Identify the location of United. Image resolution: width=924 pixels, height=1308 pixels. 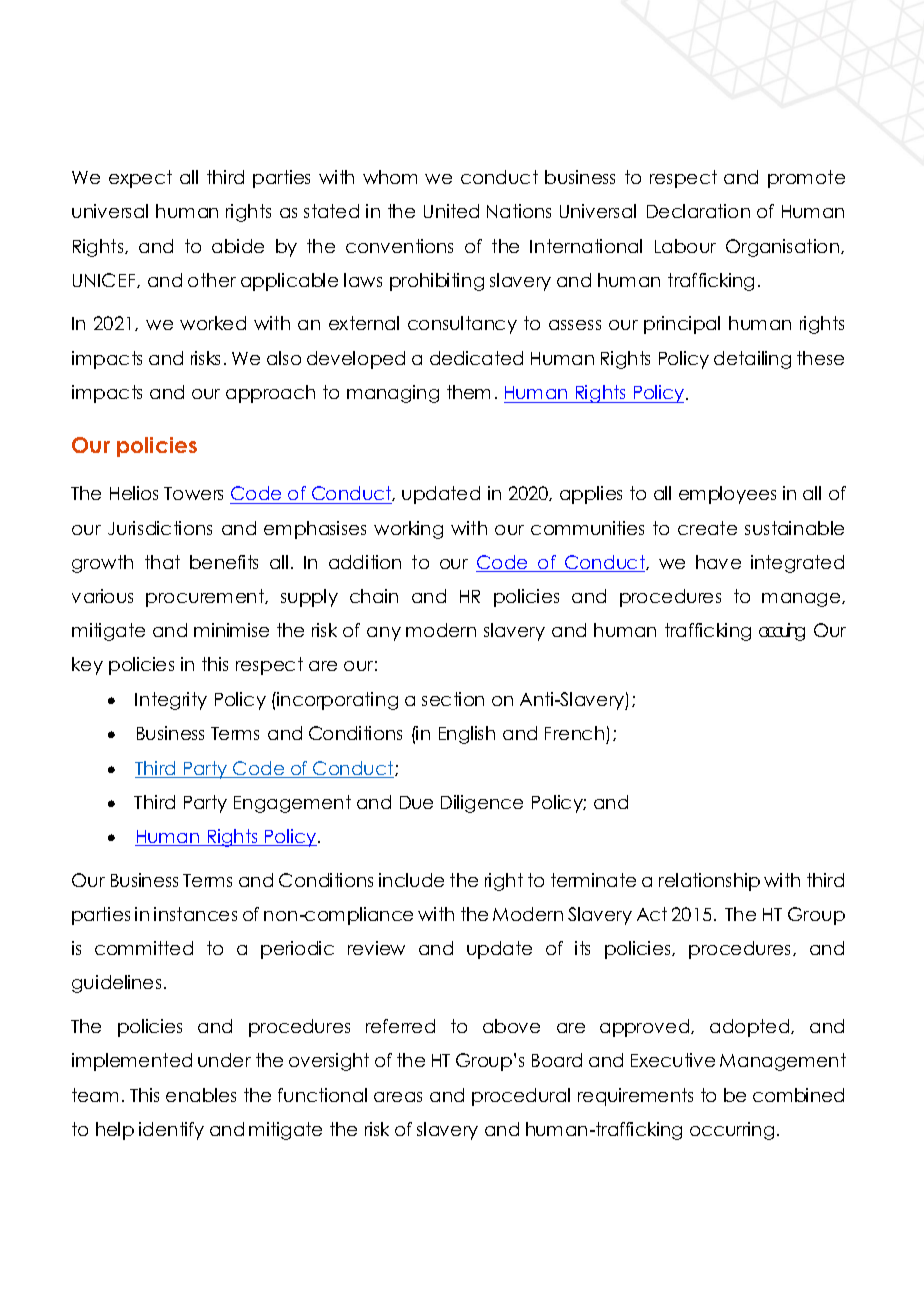
(451, 211).
